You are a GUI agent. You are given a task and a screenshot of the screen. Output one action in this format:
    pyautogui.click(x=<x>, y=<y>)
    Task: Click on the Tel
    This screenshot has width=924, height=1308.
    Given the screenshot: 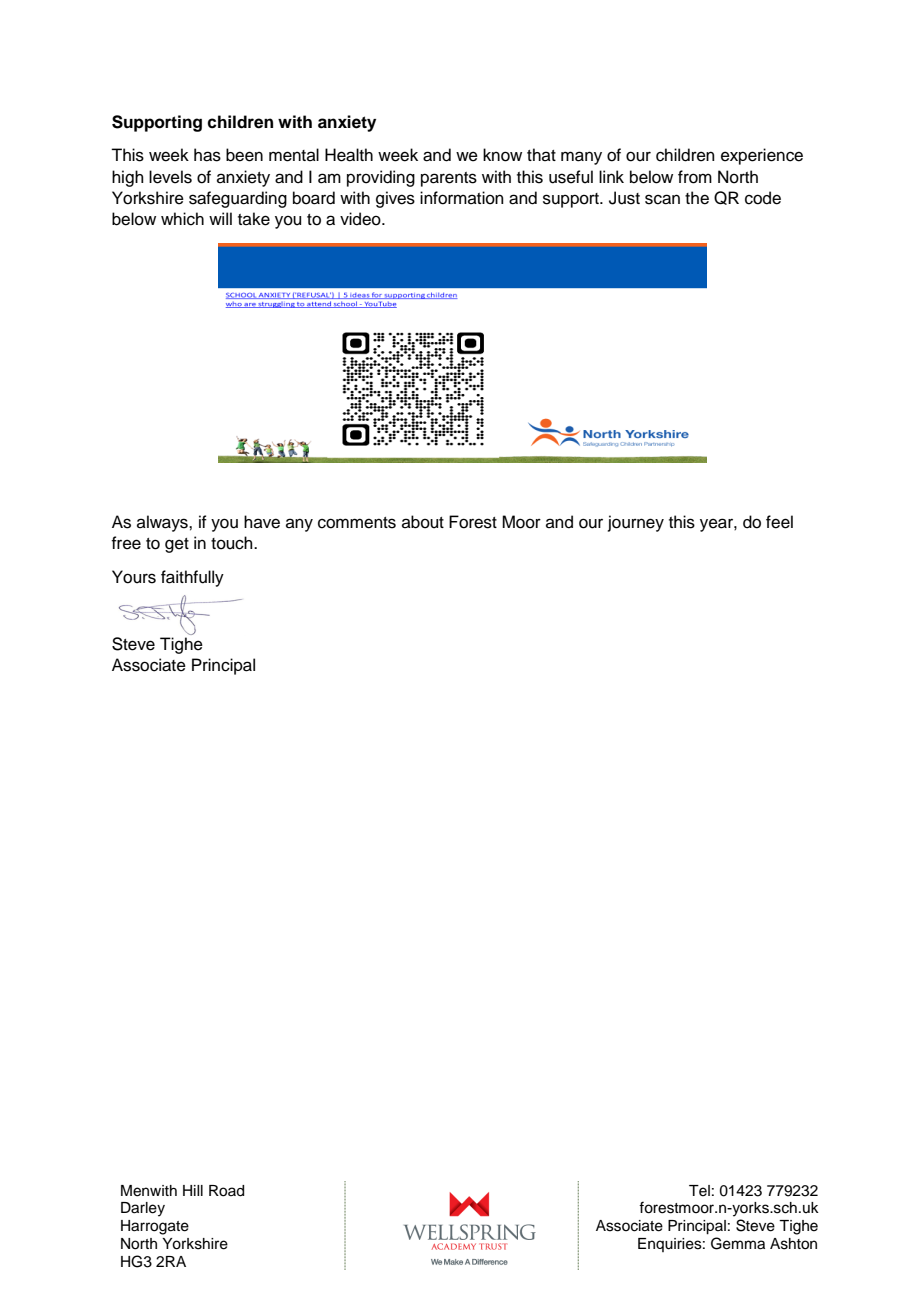 What is the action you would take?
    pyautogui.click(x=699, y=1191)
